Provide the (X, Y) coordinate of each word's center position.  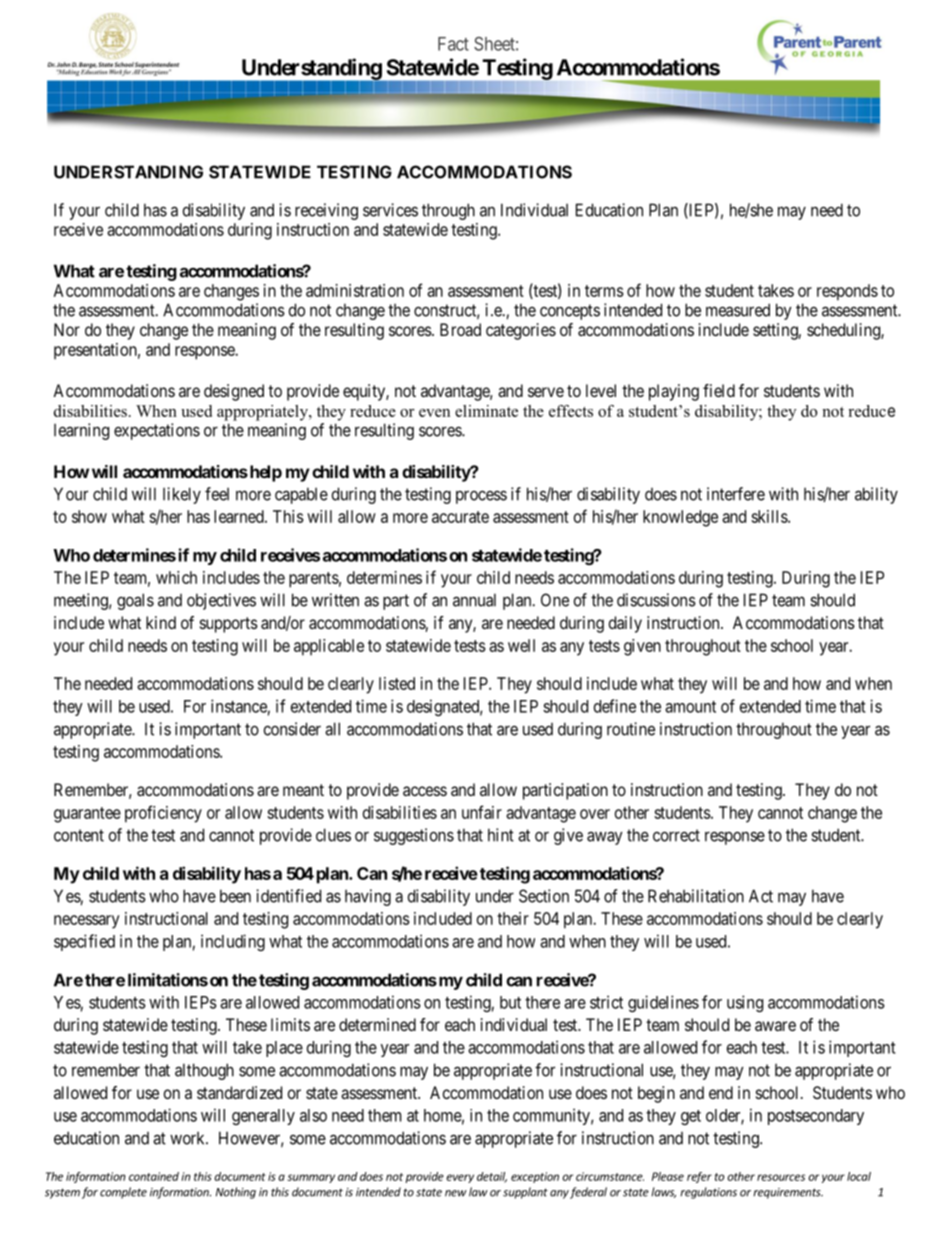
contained (154, 1176)
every (460, 1178)
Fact (453, 44)
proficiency (163, 814)
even (434, 413)
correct (676, 835)
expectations (157, 431)
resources (781, 1177)
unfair (482, 812)
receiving (326, 211)
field (719, 390)
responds (847, 292)
